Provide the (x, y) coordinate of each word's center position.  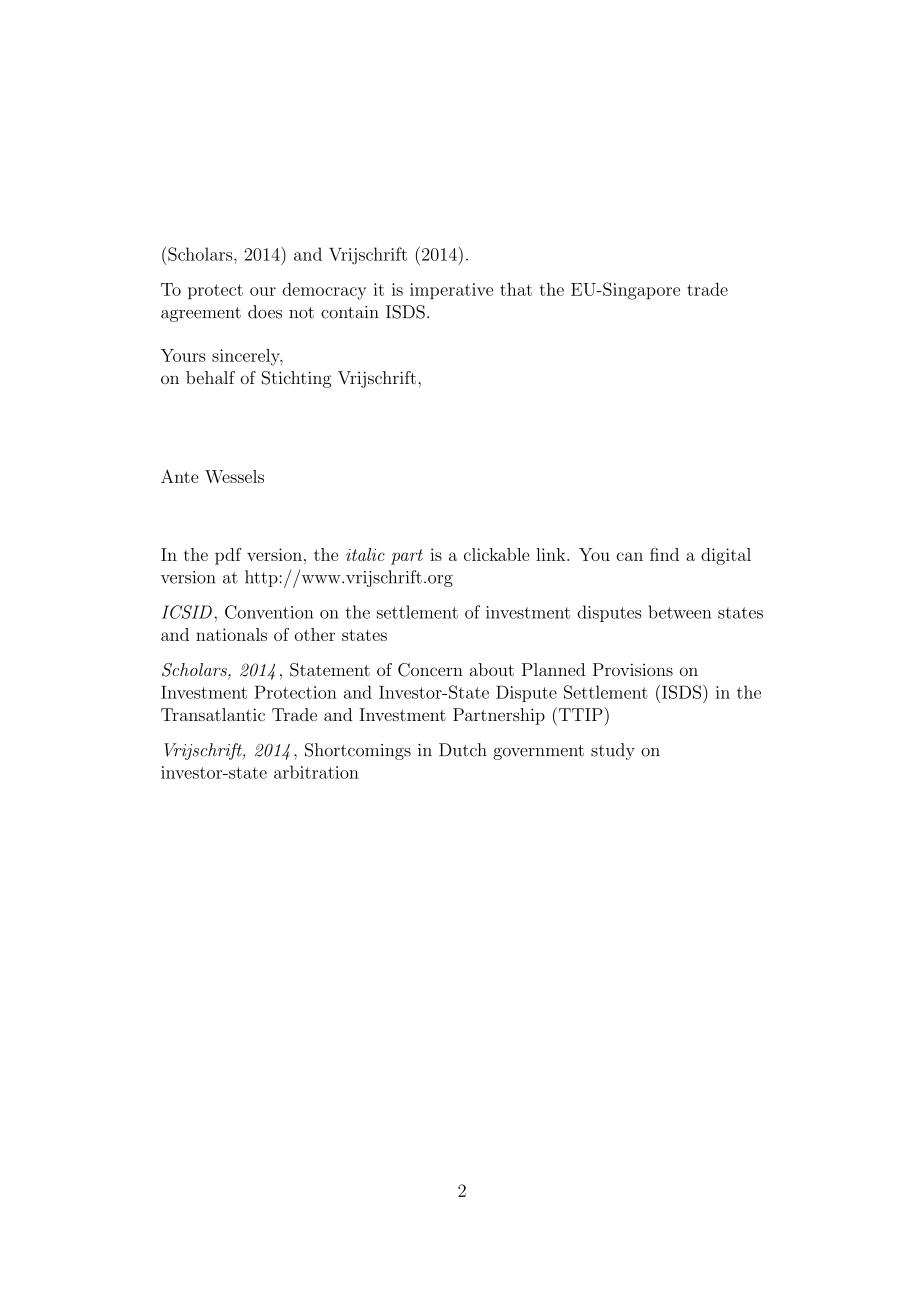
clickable (497, 554)
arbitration (316, 772)
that (516, 289)
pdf (228, 556)
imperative (451, 291)
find (664, 554)
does (265, 312)
